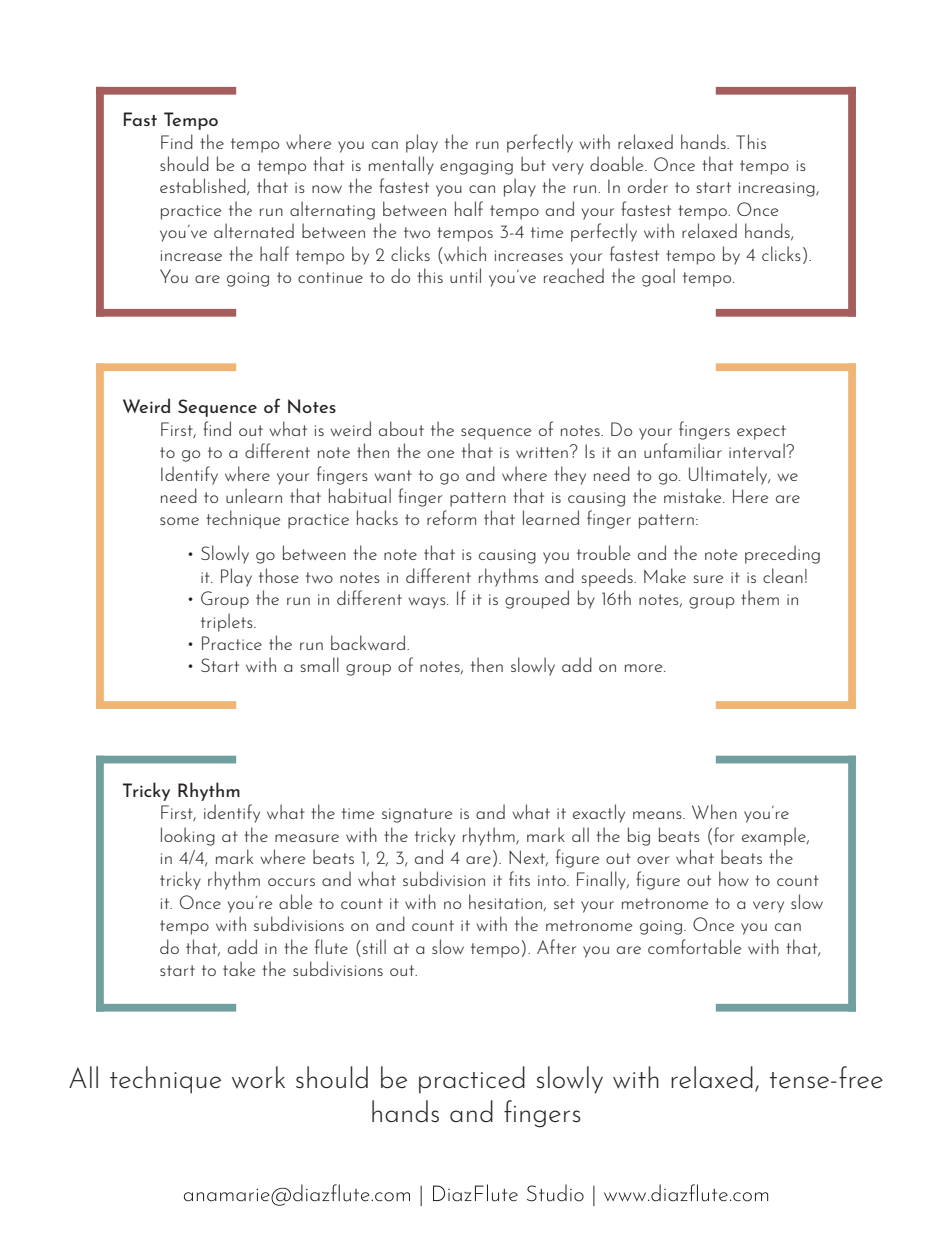 The width and height of the screenshot is (952, 1233). I want to click on unlearn, so click(254, 495).
